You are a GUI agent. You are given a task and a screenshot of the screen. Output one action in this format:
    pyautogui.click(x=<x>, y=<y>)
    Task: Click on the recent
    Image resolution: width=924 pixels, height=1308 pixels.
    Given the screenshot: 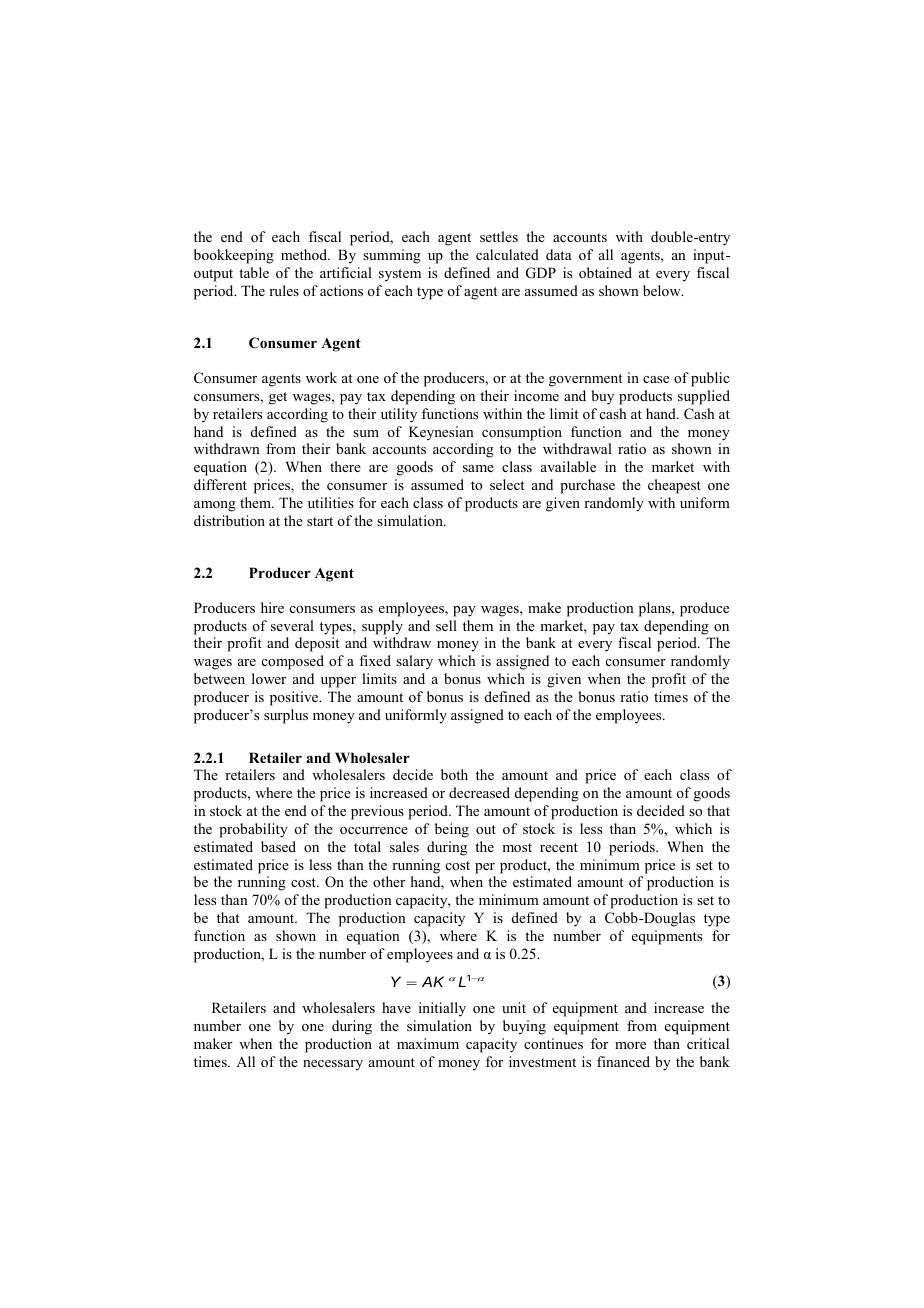 What is the action you would take?
    pyautogui.click(x=559, y=847)
